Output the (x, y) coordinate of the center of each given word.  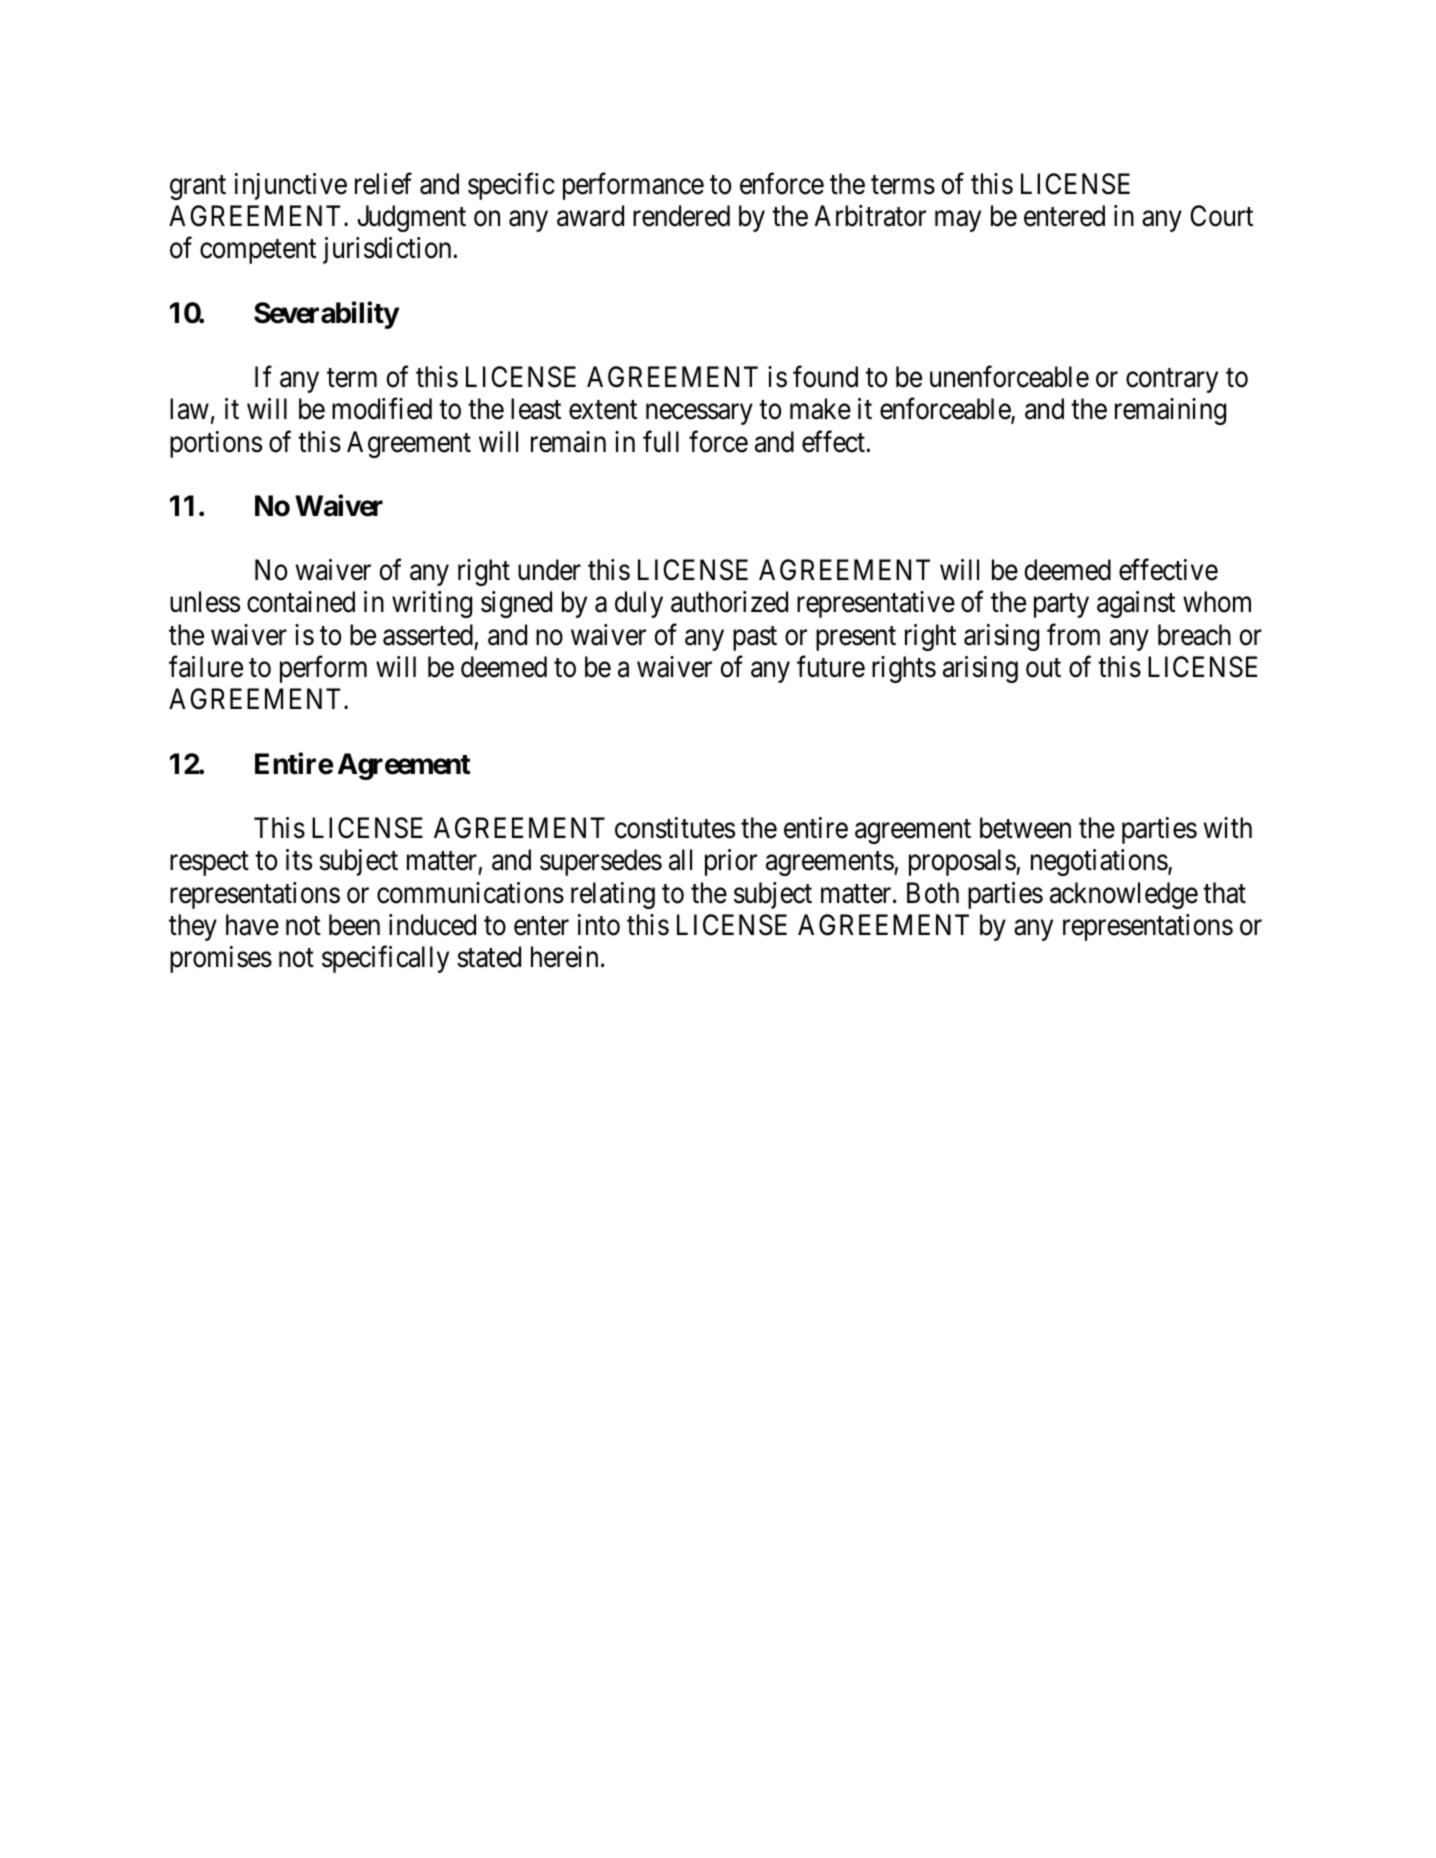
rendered (681, 216)
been (354, 925)
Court (1221, 216)
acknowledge (1124, 895)
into (599, 925)
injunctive (291, 186)
